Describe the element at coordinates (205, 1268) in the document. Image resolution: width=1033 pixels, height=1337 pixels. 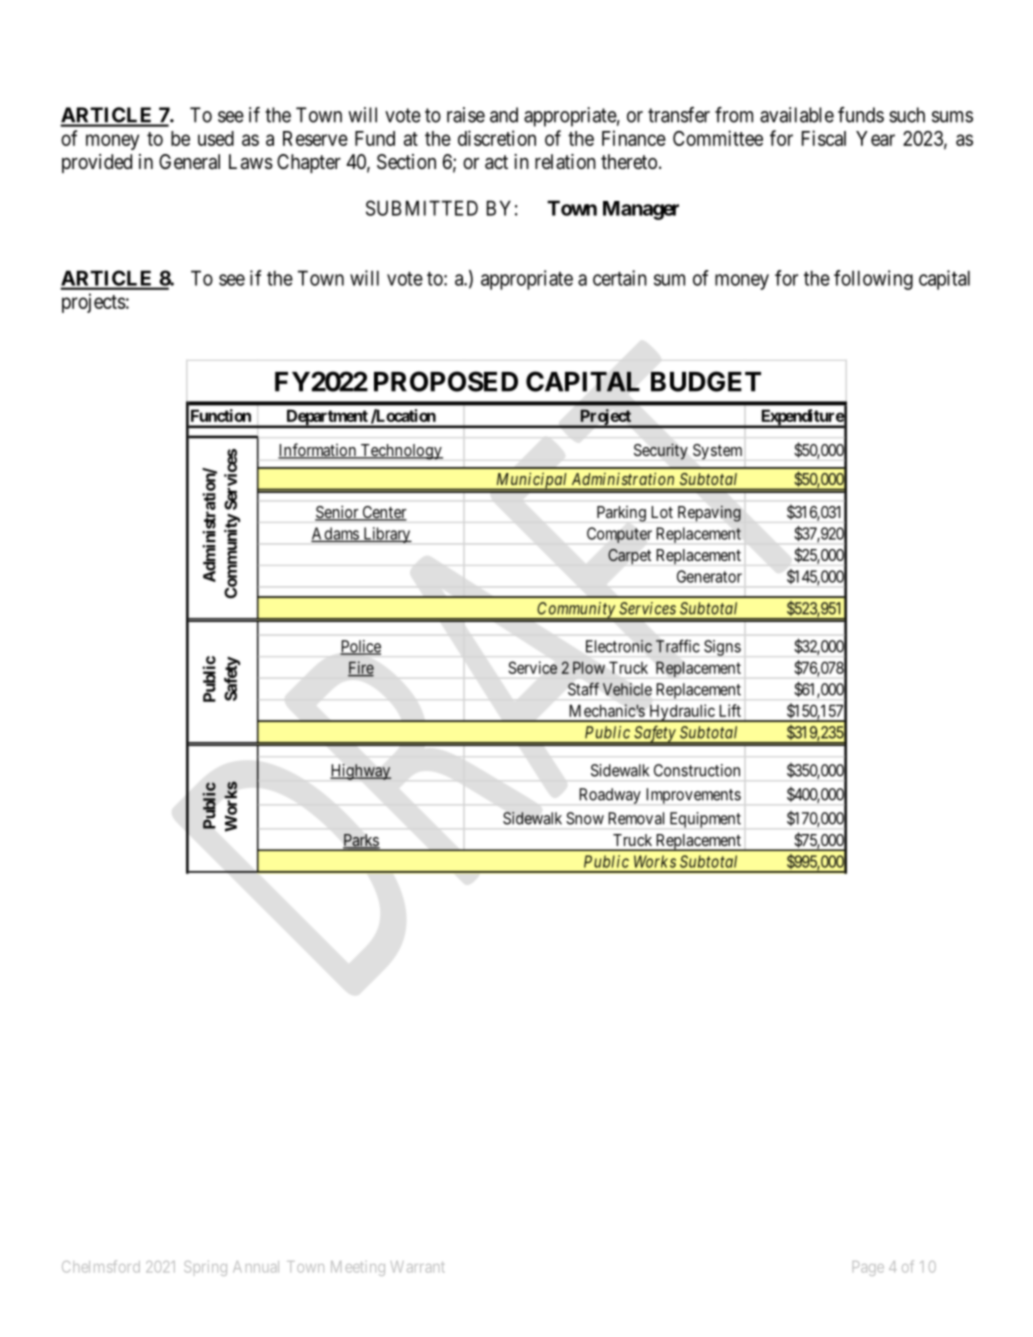
I see `Spring` at that location.
